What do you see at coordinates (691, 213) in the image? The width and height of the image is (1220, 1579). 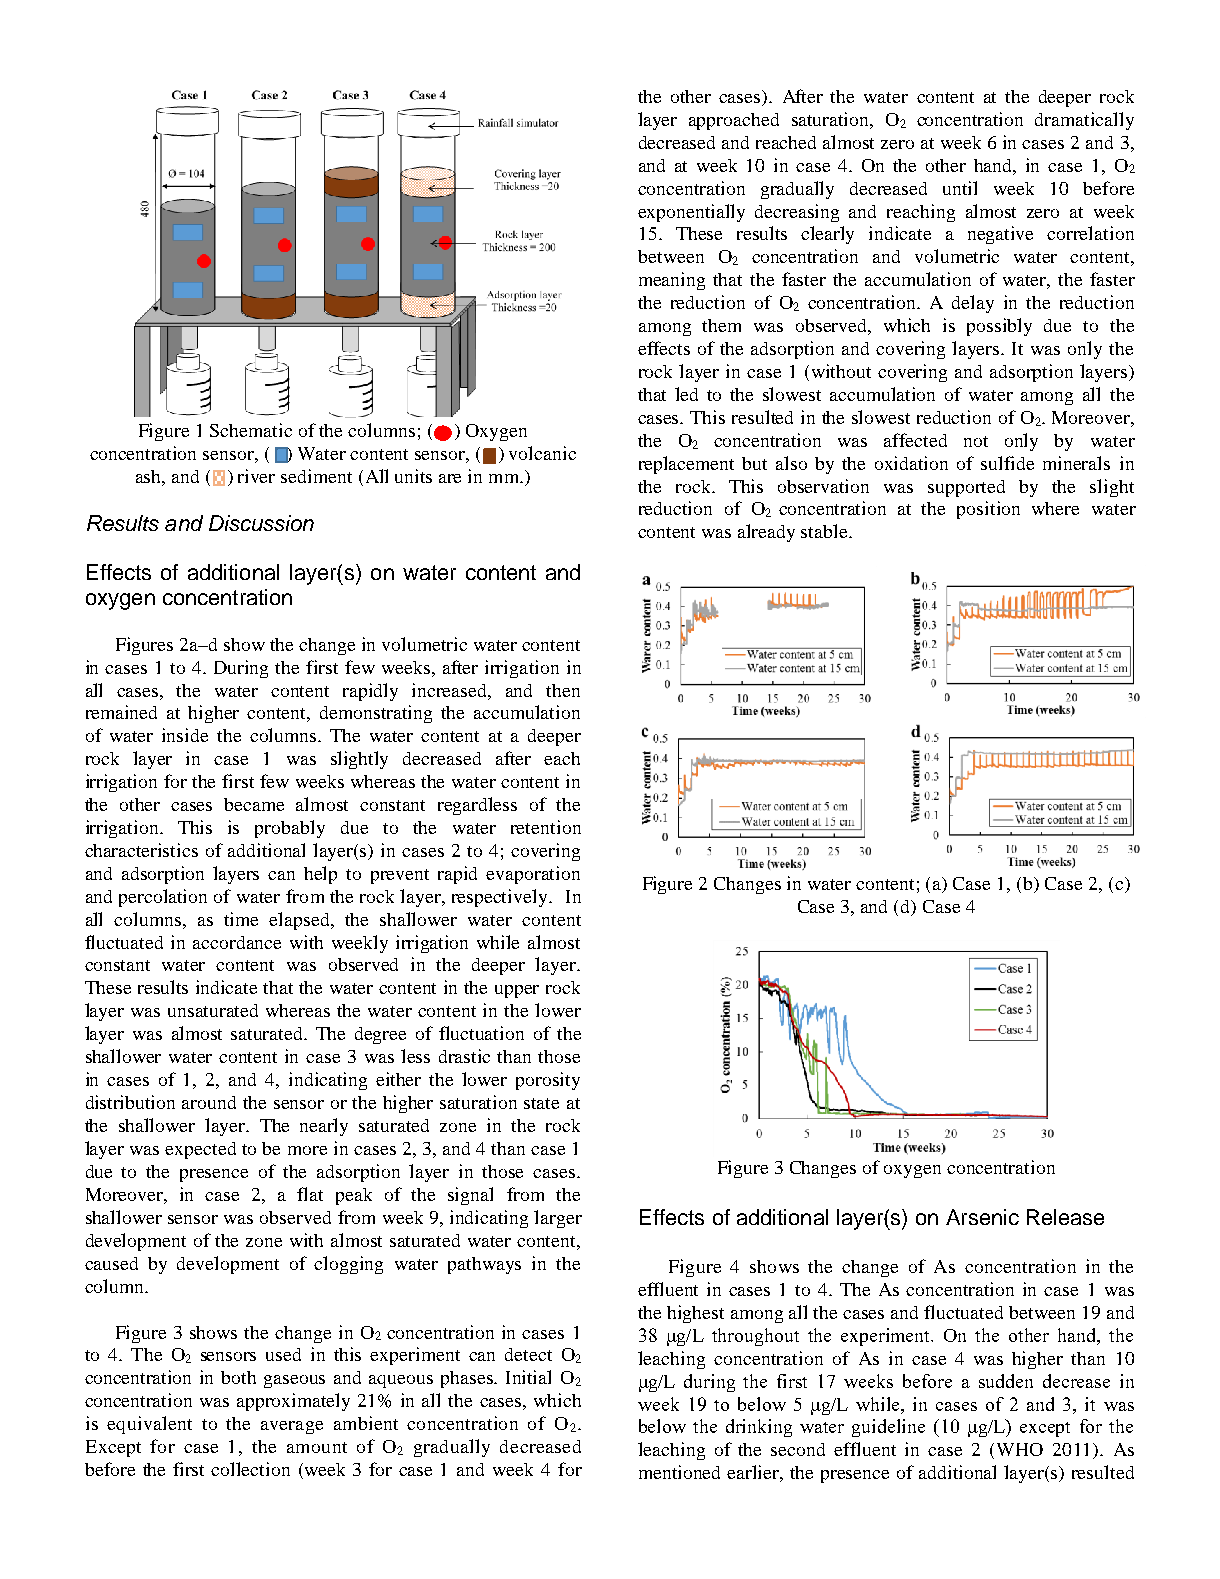 I see `exponentially` at bounding box center [691, 213].
